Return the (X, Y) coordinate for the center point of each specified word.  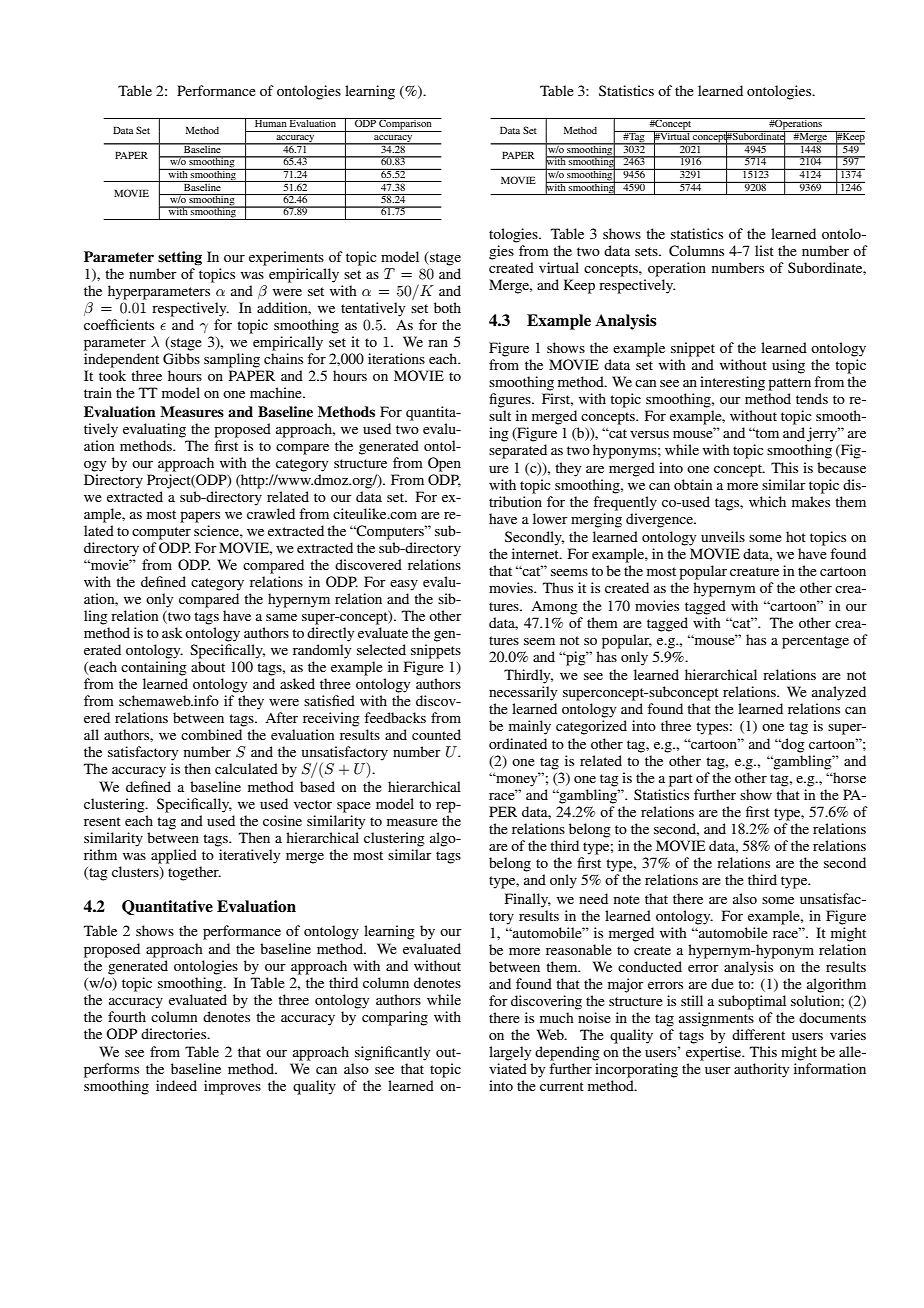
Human (271, 122)
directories (175, 1033)
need (593, 898)
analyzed (839, 693)
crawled (271, 513)
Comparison (405, 125)
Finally (528, 900)
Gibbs (181, 359)
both (447, 307)
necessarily (523, 693)
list (764, 250)
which (767, 501)
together (194, 873)
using (788, 366)
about (208, 666)
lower (550, 518)
